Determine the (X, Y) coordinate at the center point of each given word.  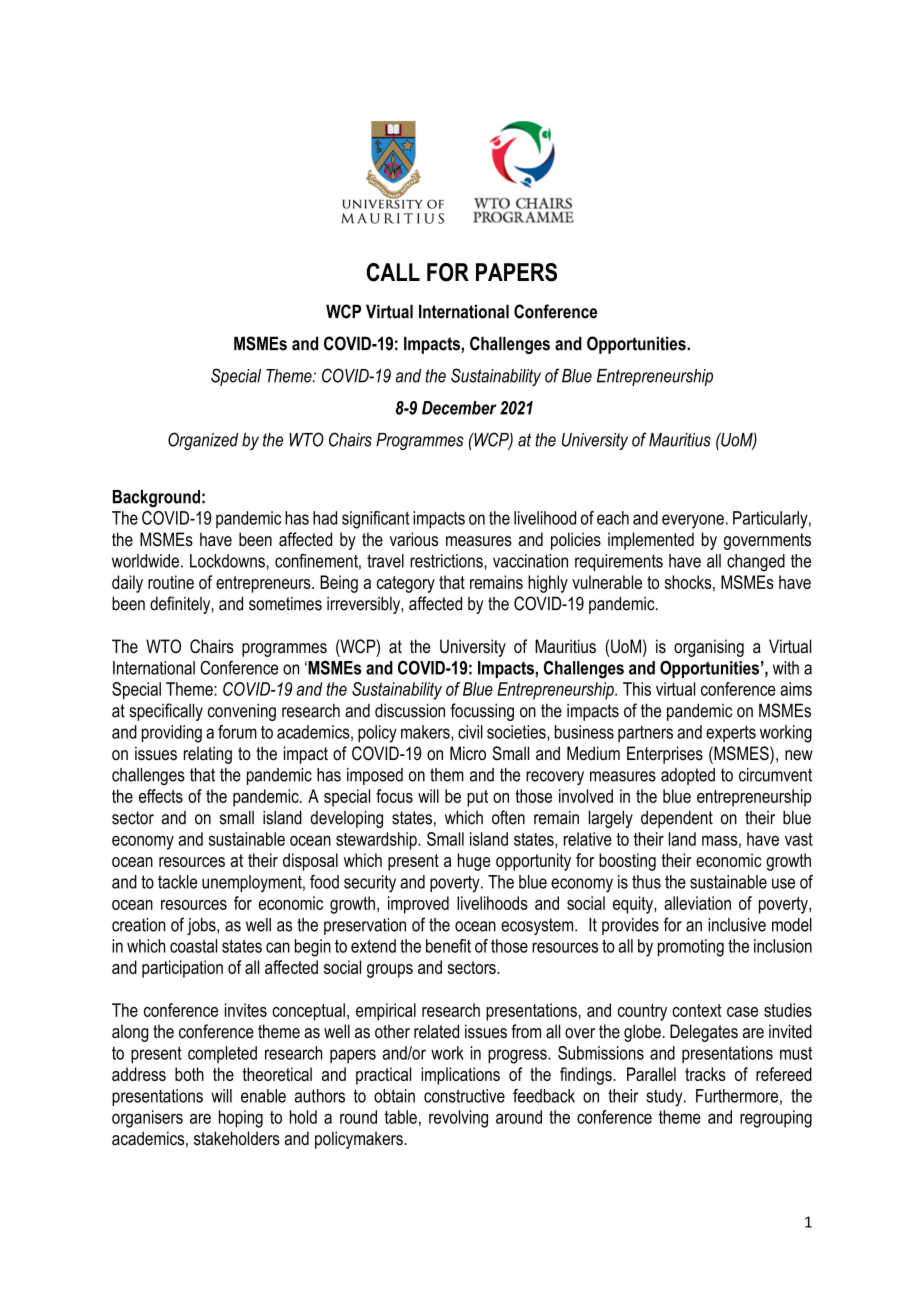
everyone (693, 521)
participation (182, 969)
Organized (203, 441)
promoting (691, 948)
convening (242, 712)
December (459, 408)
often (508, 817)
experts (731, 733)
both (189, 1074)
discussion (410, 710)
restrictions (447, 561)
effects (161, 796)
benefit (448, 946)
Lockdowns (227, 561)
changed (756, 563)
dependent (677, 819)
